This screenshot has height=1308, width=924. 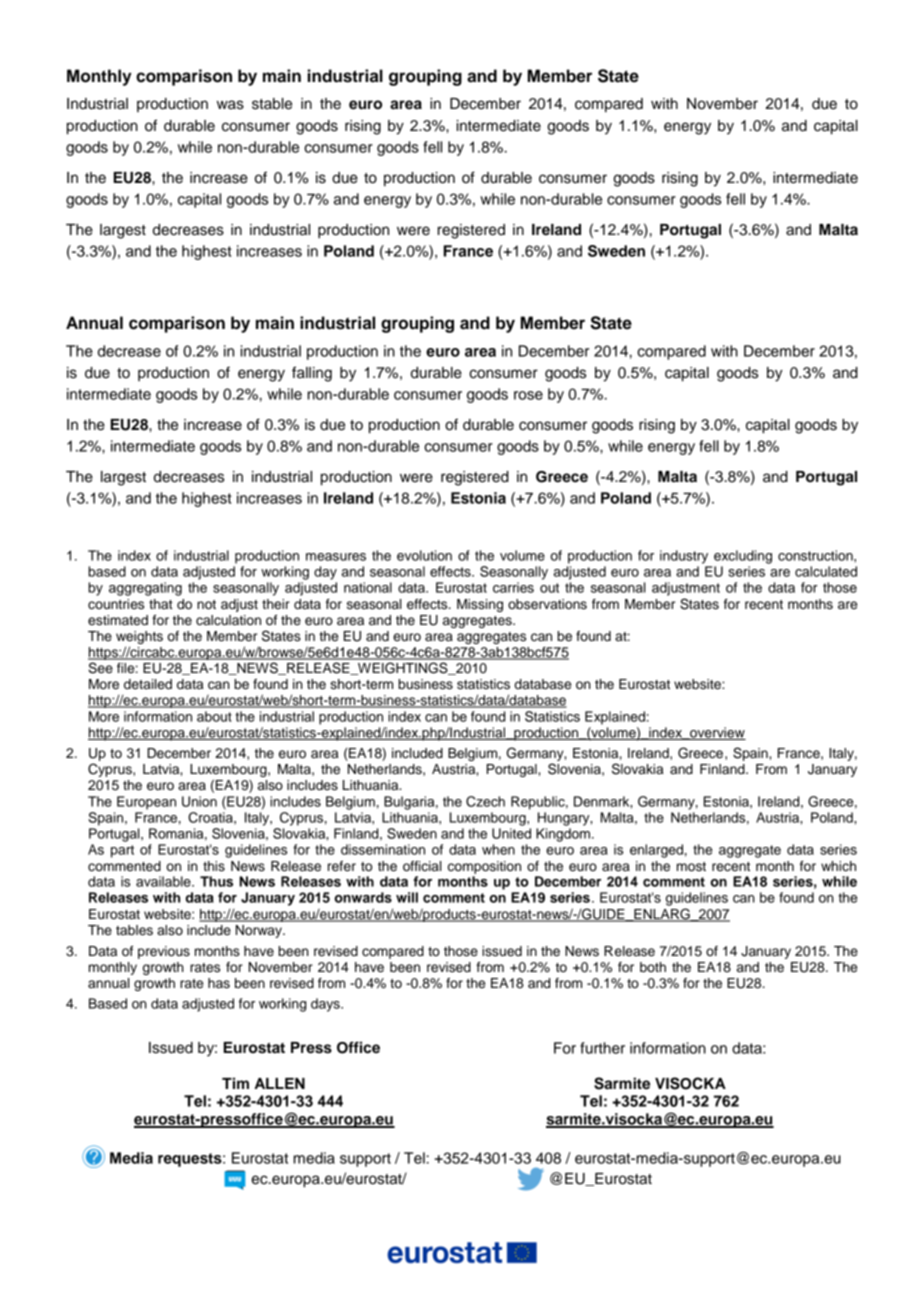 What do you see at coordinates (424, 555) in the screenshot?
I see `evolution` at bounding box center [424, 555].
